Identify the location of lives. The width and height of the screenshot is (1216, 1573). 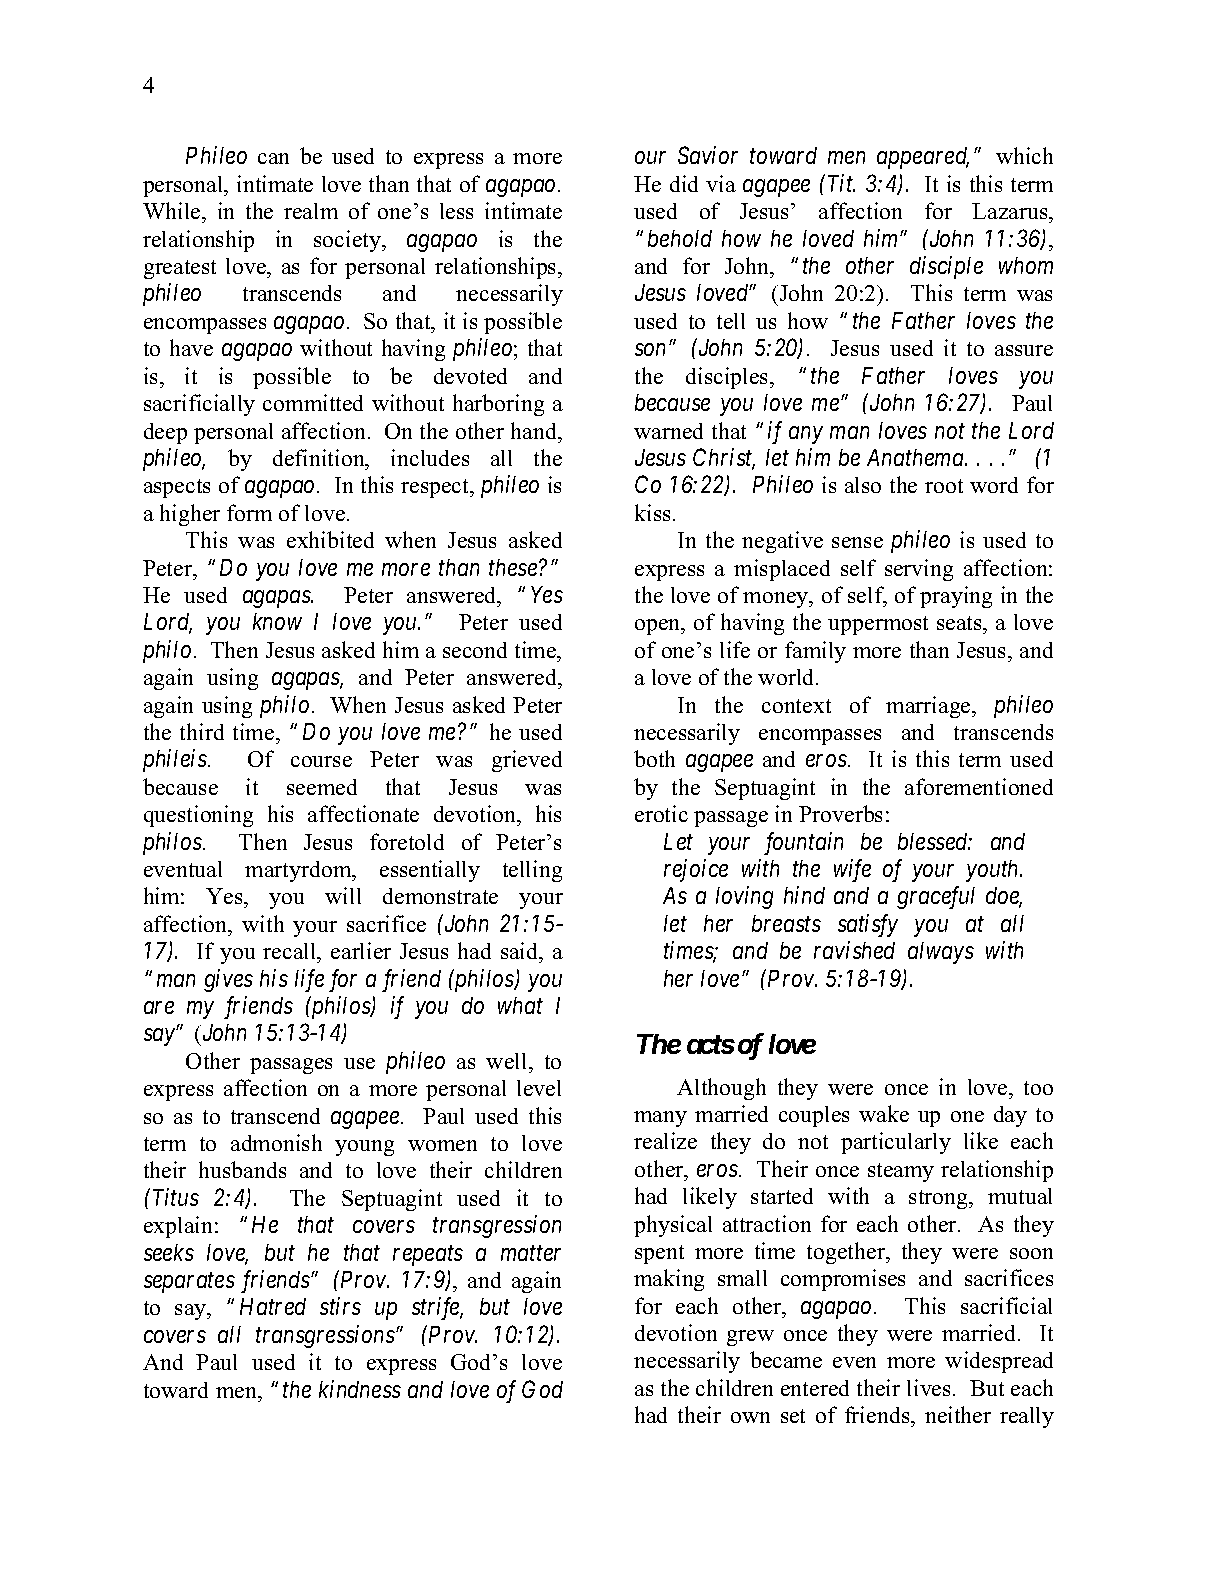
(928, 1387).
